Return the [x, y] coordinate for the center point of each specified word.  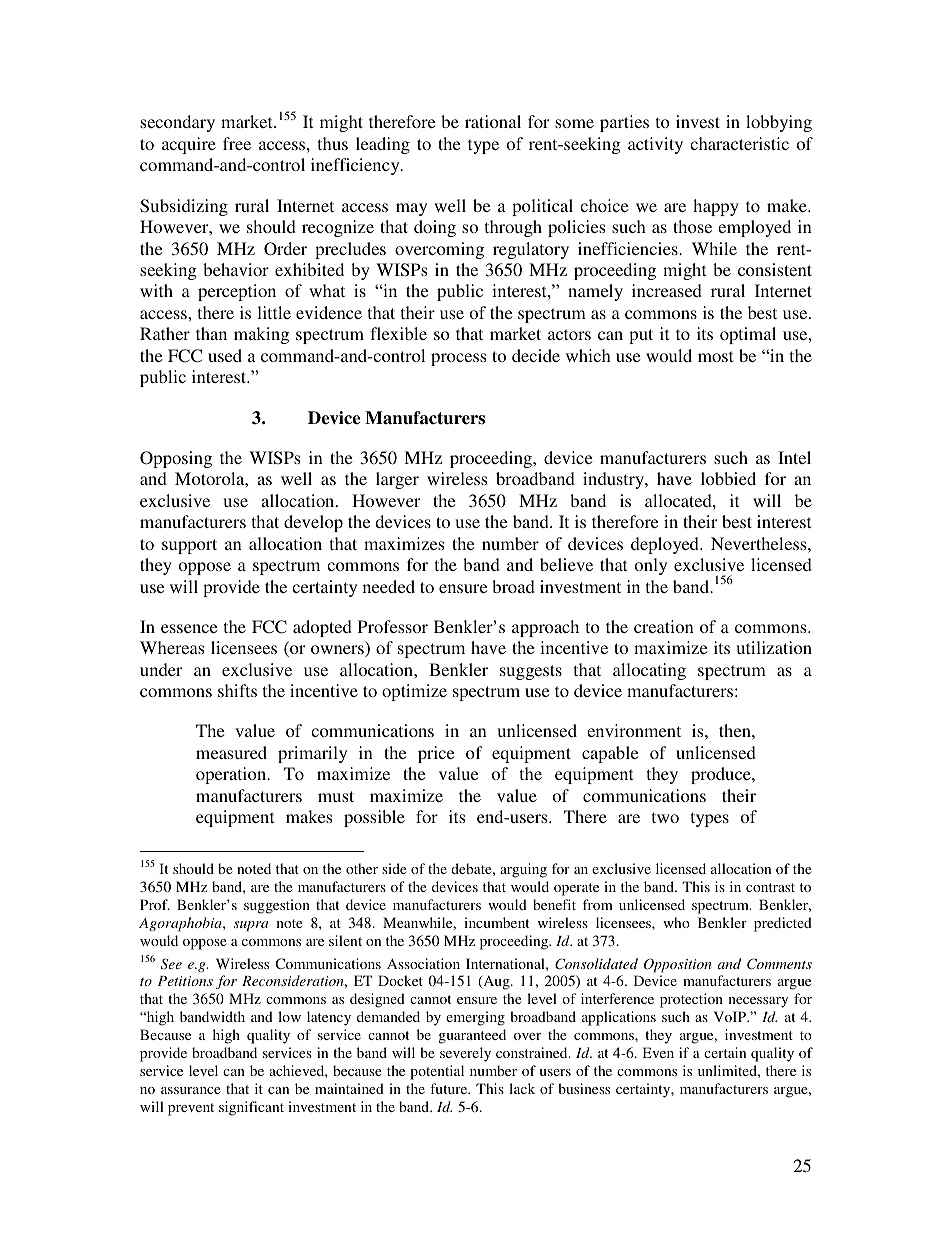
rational [493, 121]
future [450, 1088]
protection [691, 1000]
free [237, 143]
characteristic [739, 143]
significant [251, 1108]
